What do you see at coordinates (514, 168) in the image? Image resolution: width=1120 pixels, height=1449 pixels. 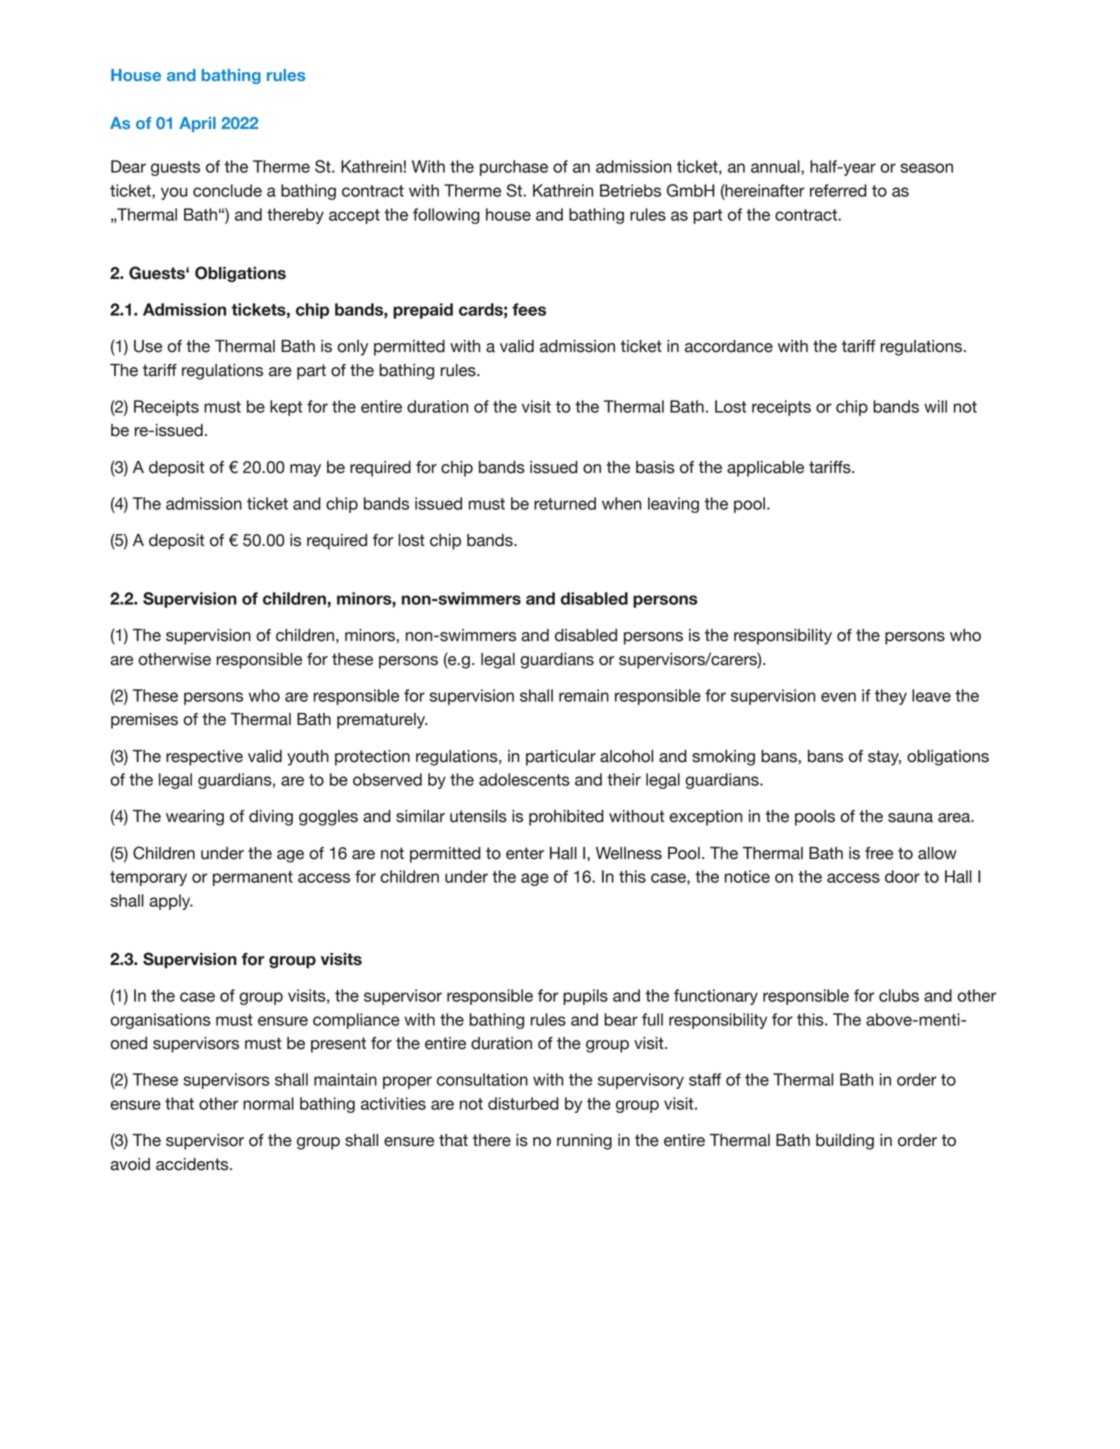 I see `purchase` at bounding box center [514, 168].
